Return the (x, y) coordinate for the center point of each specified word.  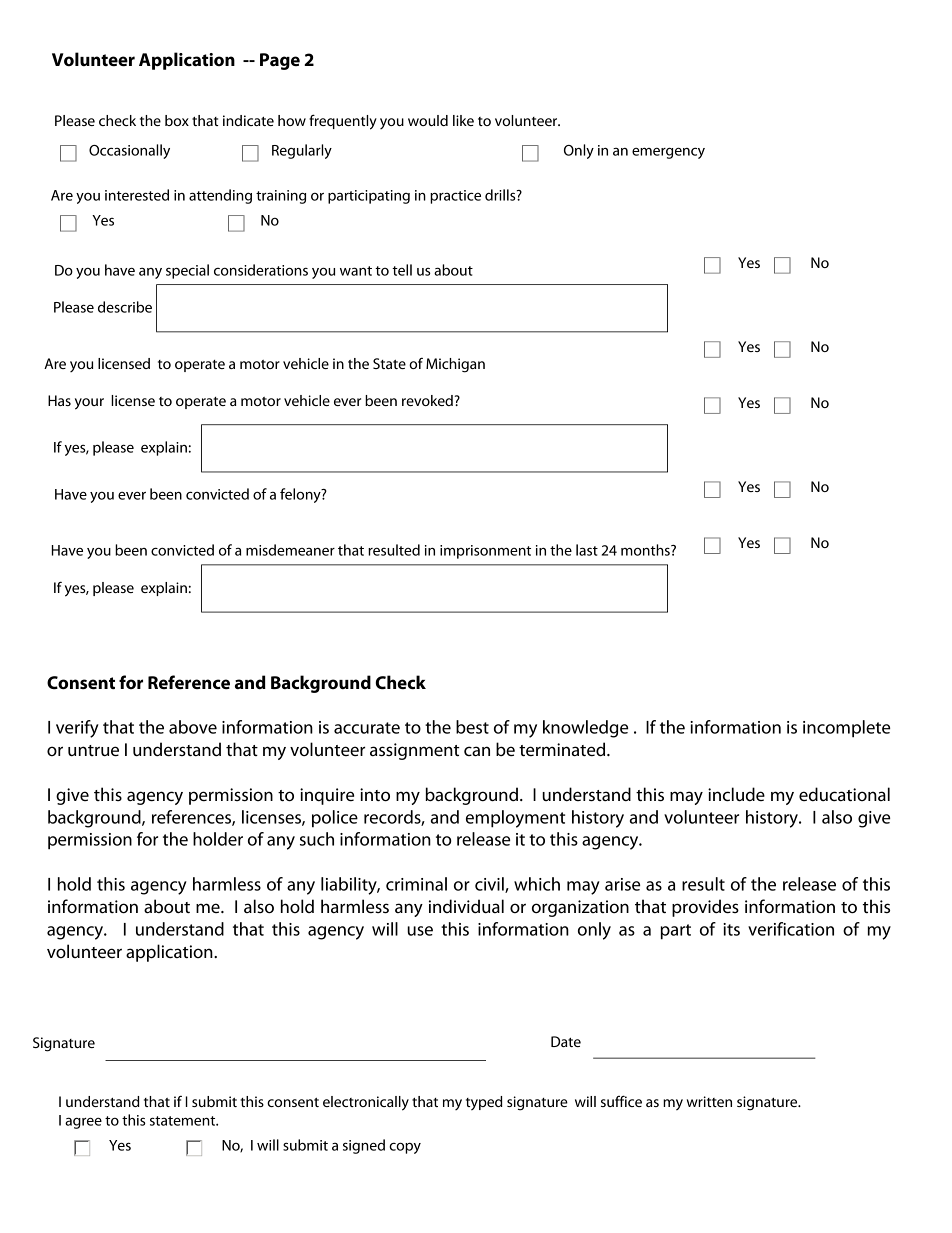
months (646, 550)
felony (301, 495)
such (317, 839)
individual (466, 906)
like (463, 120)
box (177, 120)
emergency (668, 153)
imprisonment (485, 552)
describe (125, 307)
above (193, 727)
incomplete (846, 729)
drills (501, 195)
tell (402, 270)
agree (83, 1123)
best (472, 727)
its (731, 929)
